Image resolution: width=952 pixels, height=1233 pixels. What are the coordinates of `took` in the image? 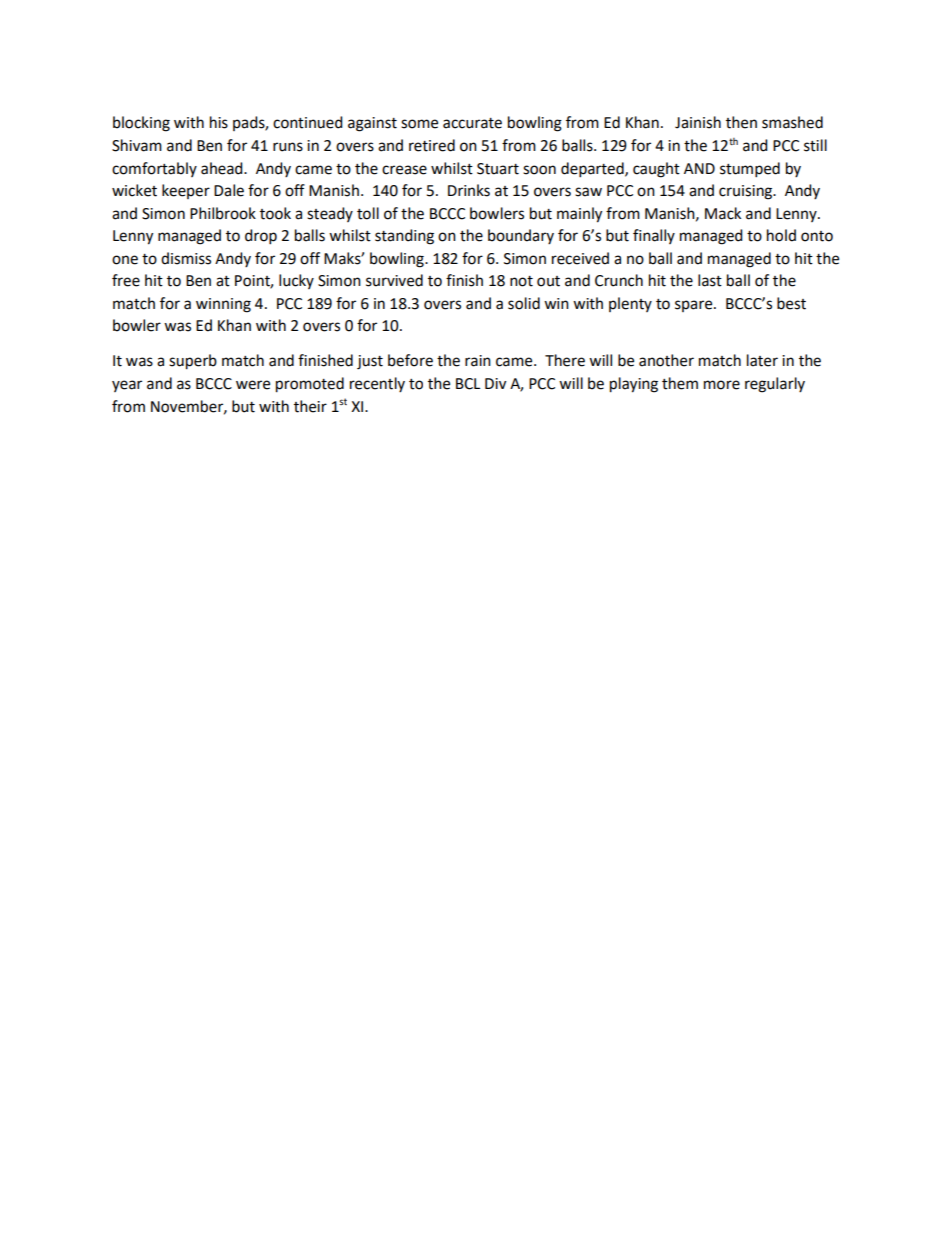 It's located at (275, 213).
